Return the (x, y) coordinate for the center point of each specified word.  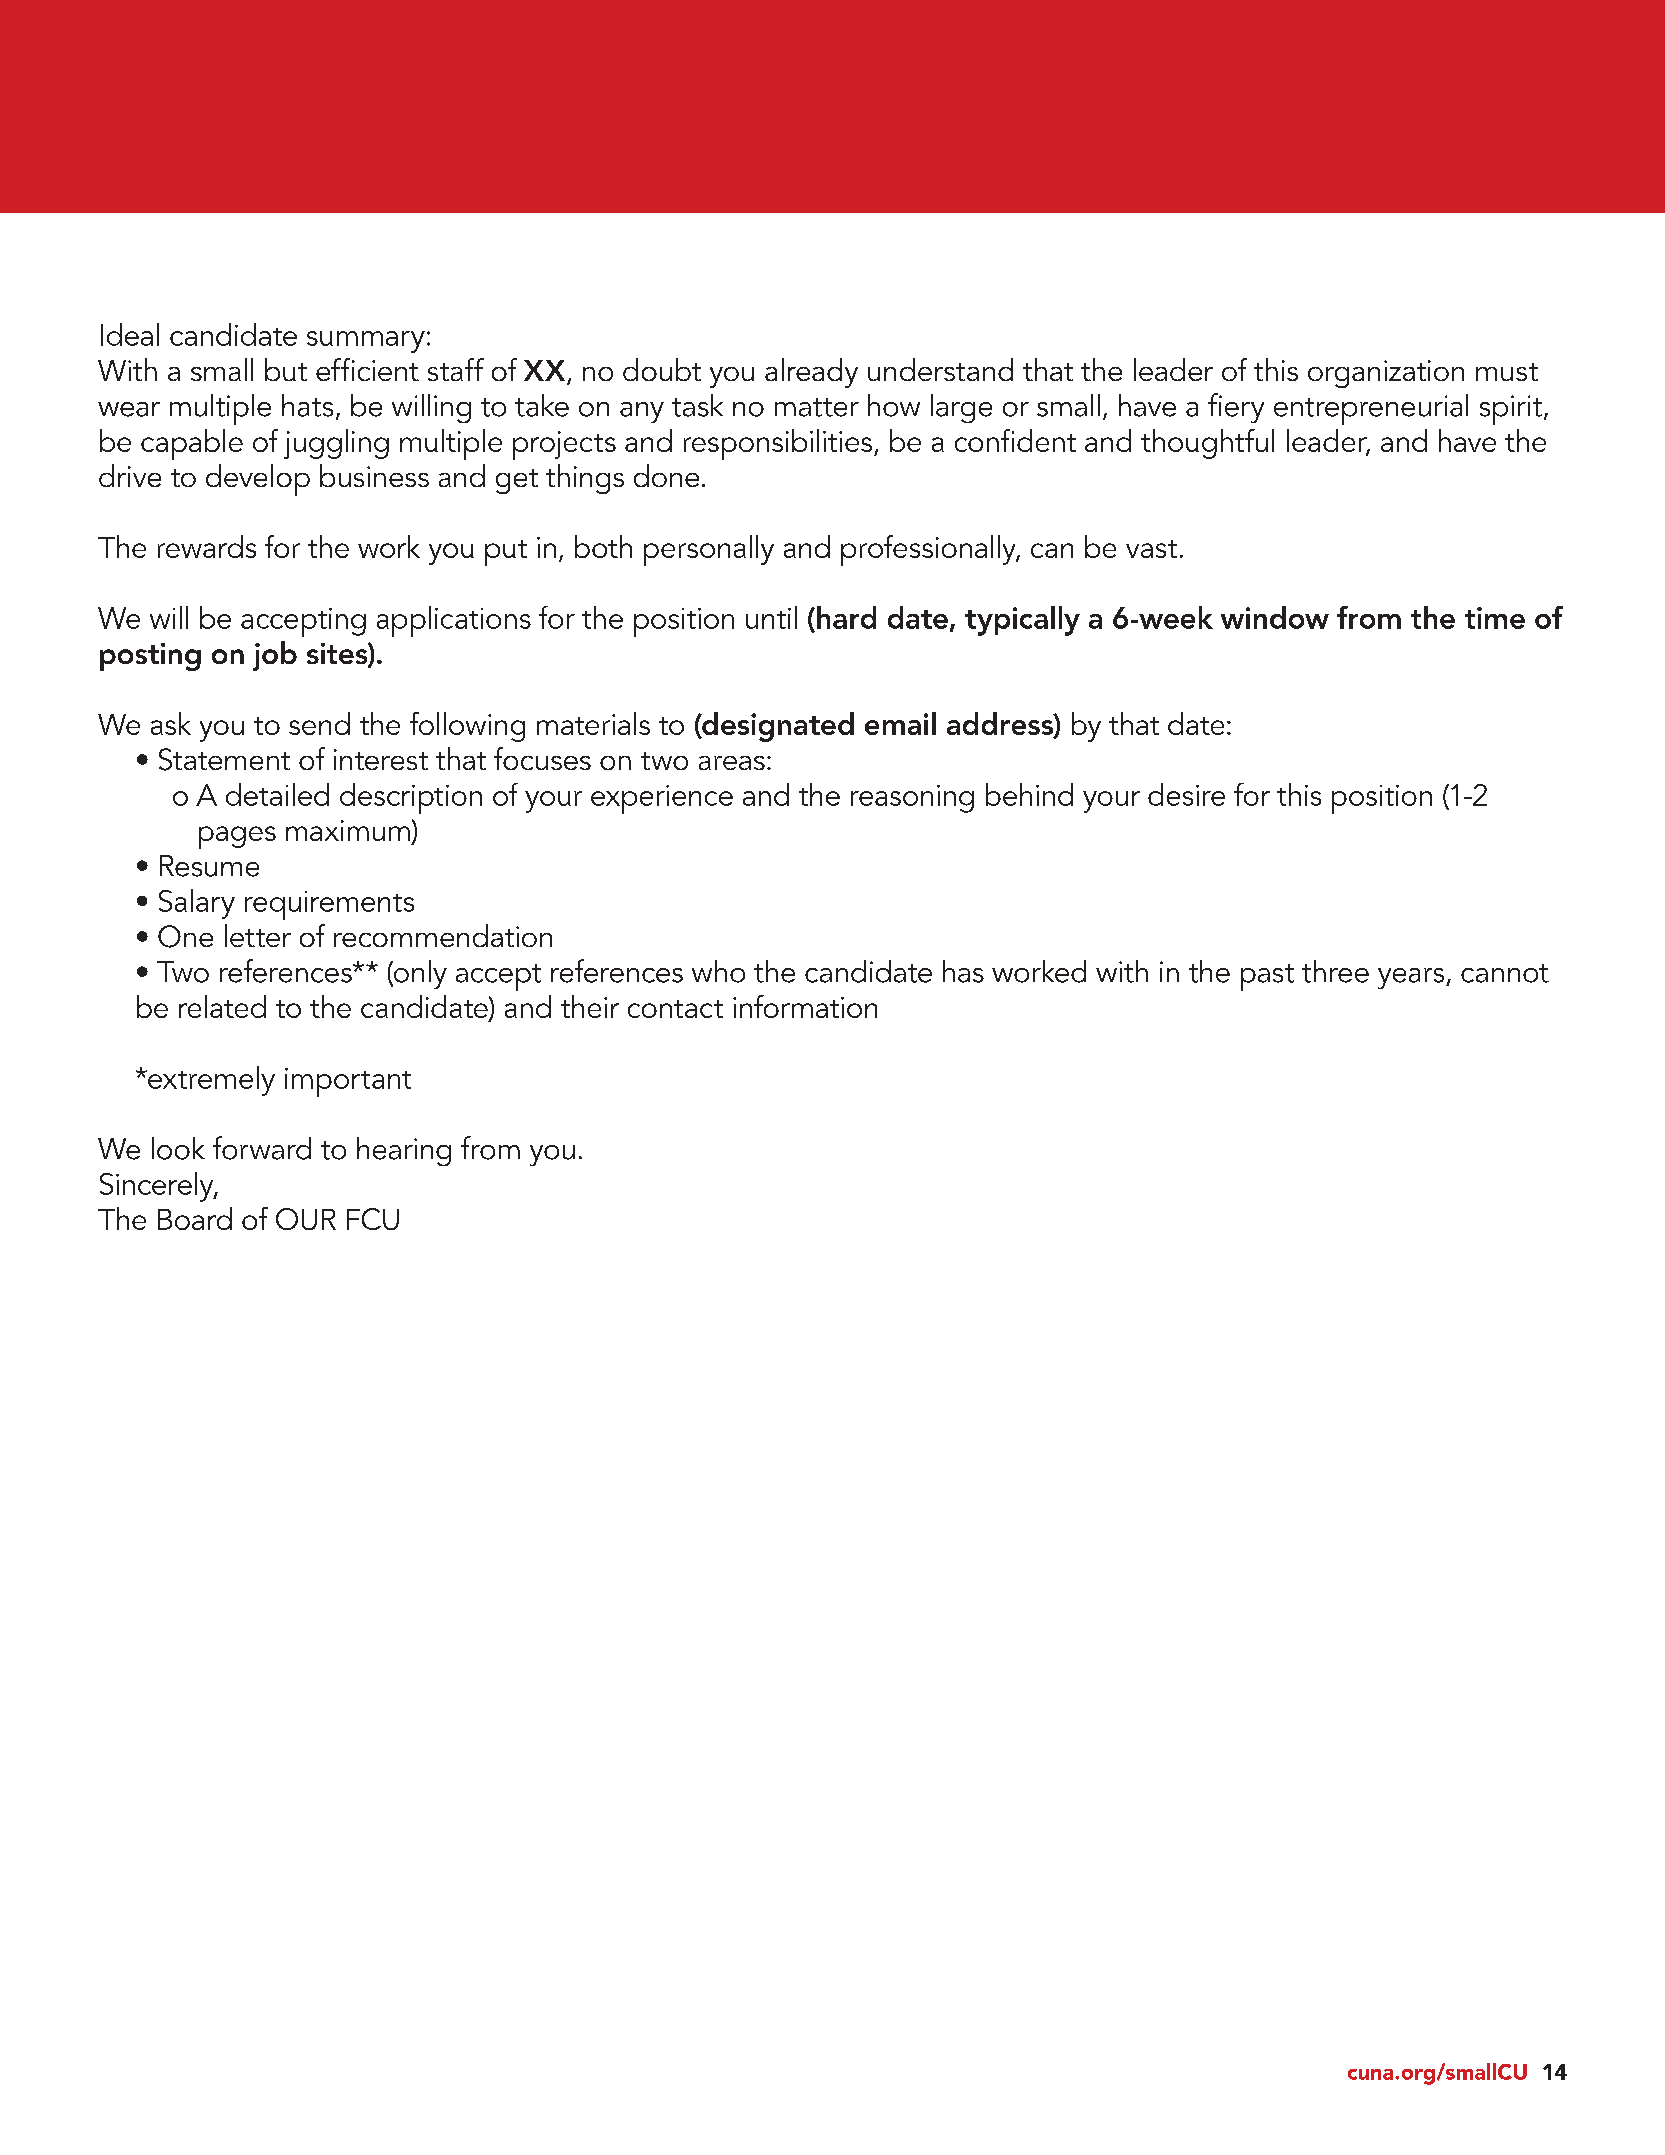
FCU (373, 1219)
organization (1386, 374)
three (1335, 971)
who (718, 971)
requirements (329, 905)
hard (846, 617)
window (1275, 617)
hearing (404, 1151)
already (811, 373)
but (286, 369)
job (275, 656)
